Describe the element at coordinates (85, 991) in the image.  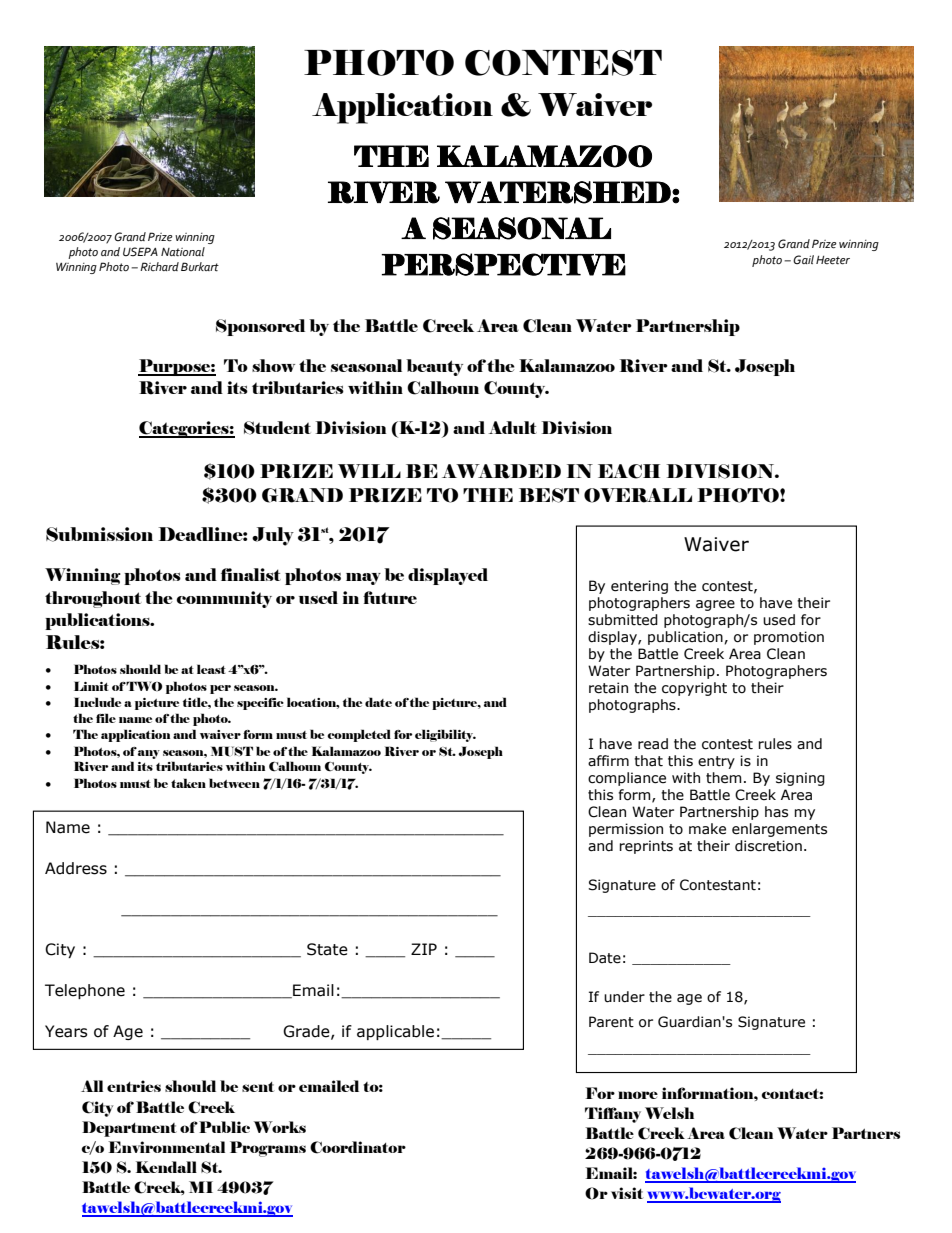
I see `Telephone` at that location.
